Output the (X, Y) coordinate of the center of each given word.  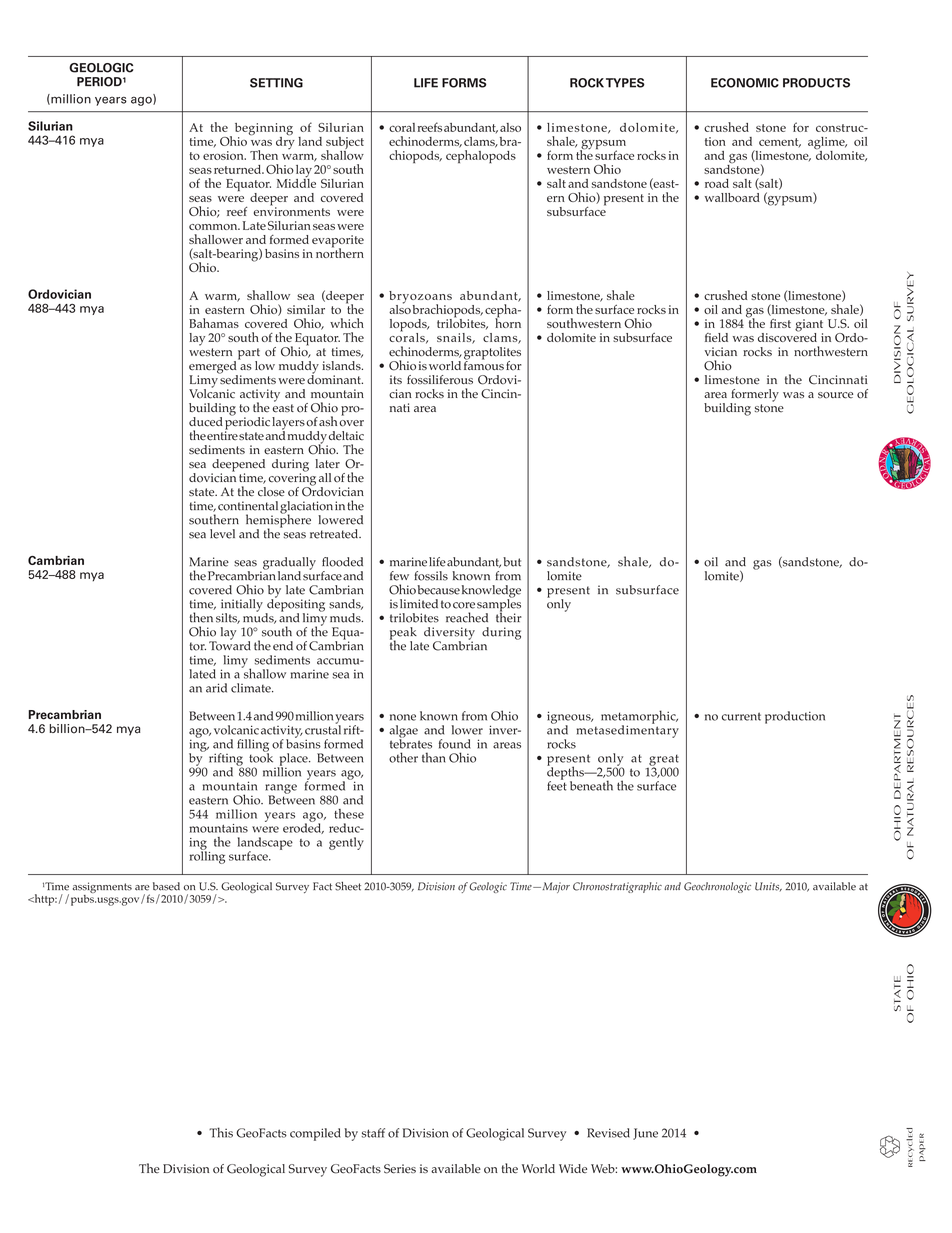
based (166, 886)
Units (768, 886)
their (509, 616)
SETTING (276, 83)
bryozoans (420, 298)
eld (720, 337)
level (222, 534)
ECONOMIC (745, 83)
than (433, 757)
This (221, 1132)
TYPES (625, 83)
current (741, 716)
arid (216, 688)
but (512, 562)
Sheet (348, 886)
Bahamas (214, 323)
